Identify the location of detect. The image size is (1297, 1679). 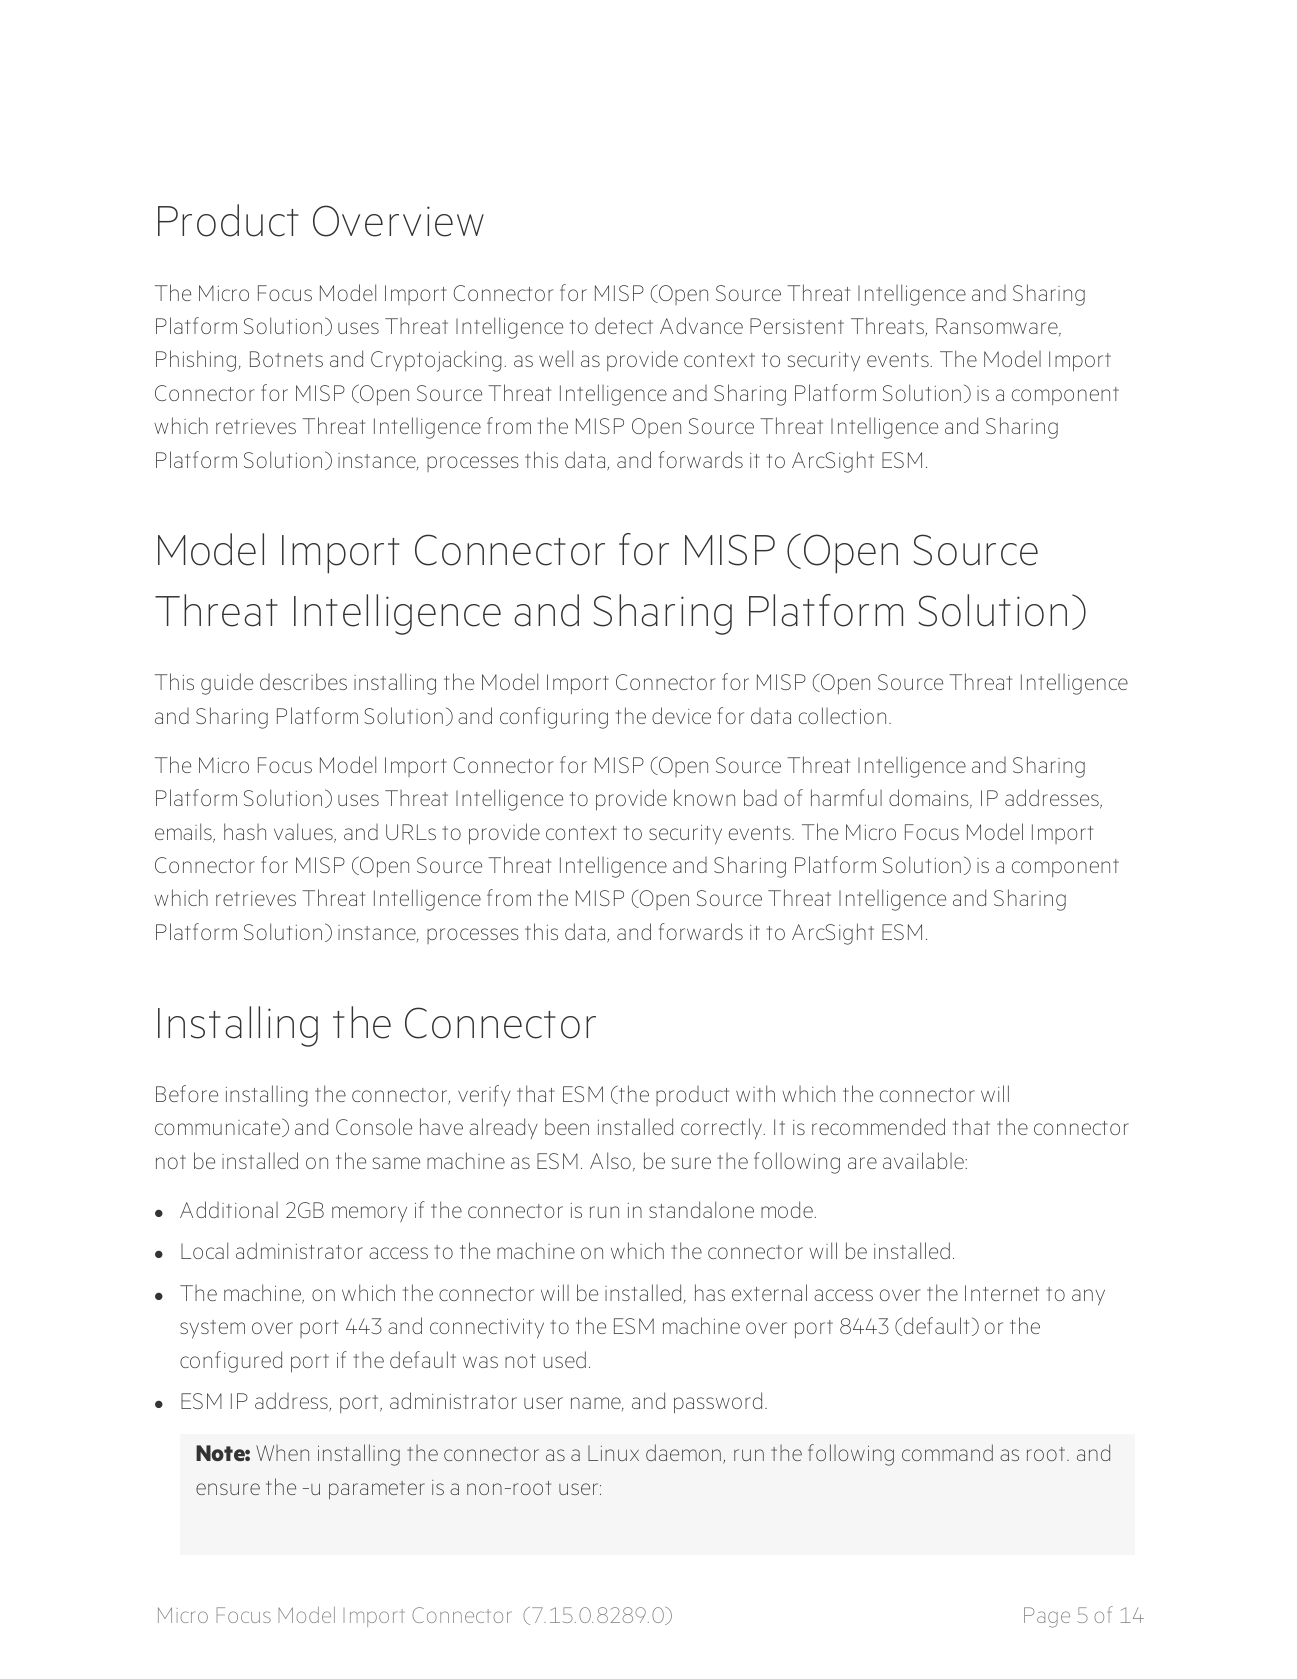
(624, 325).
